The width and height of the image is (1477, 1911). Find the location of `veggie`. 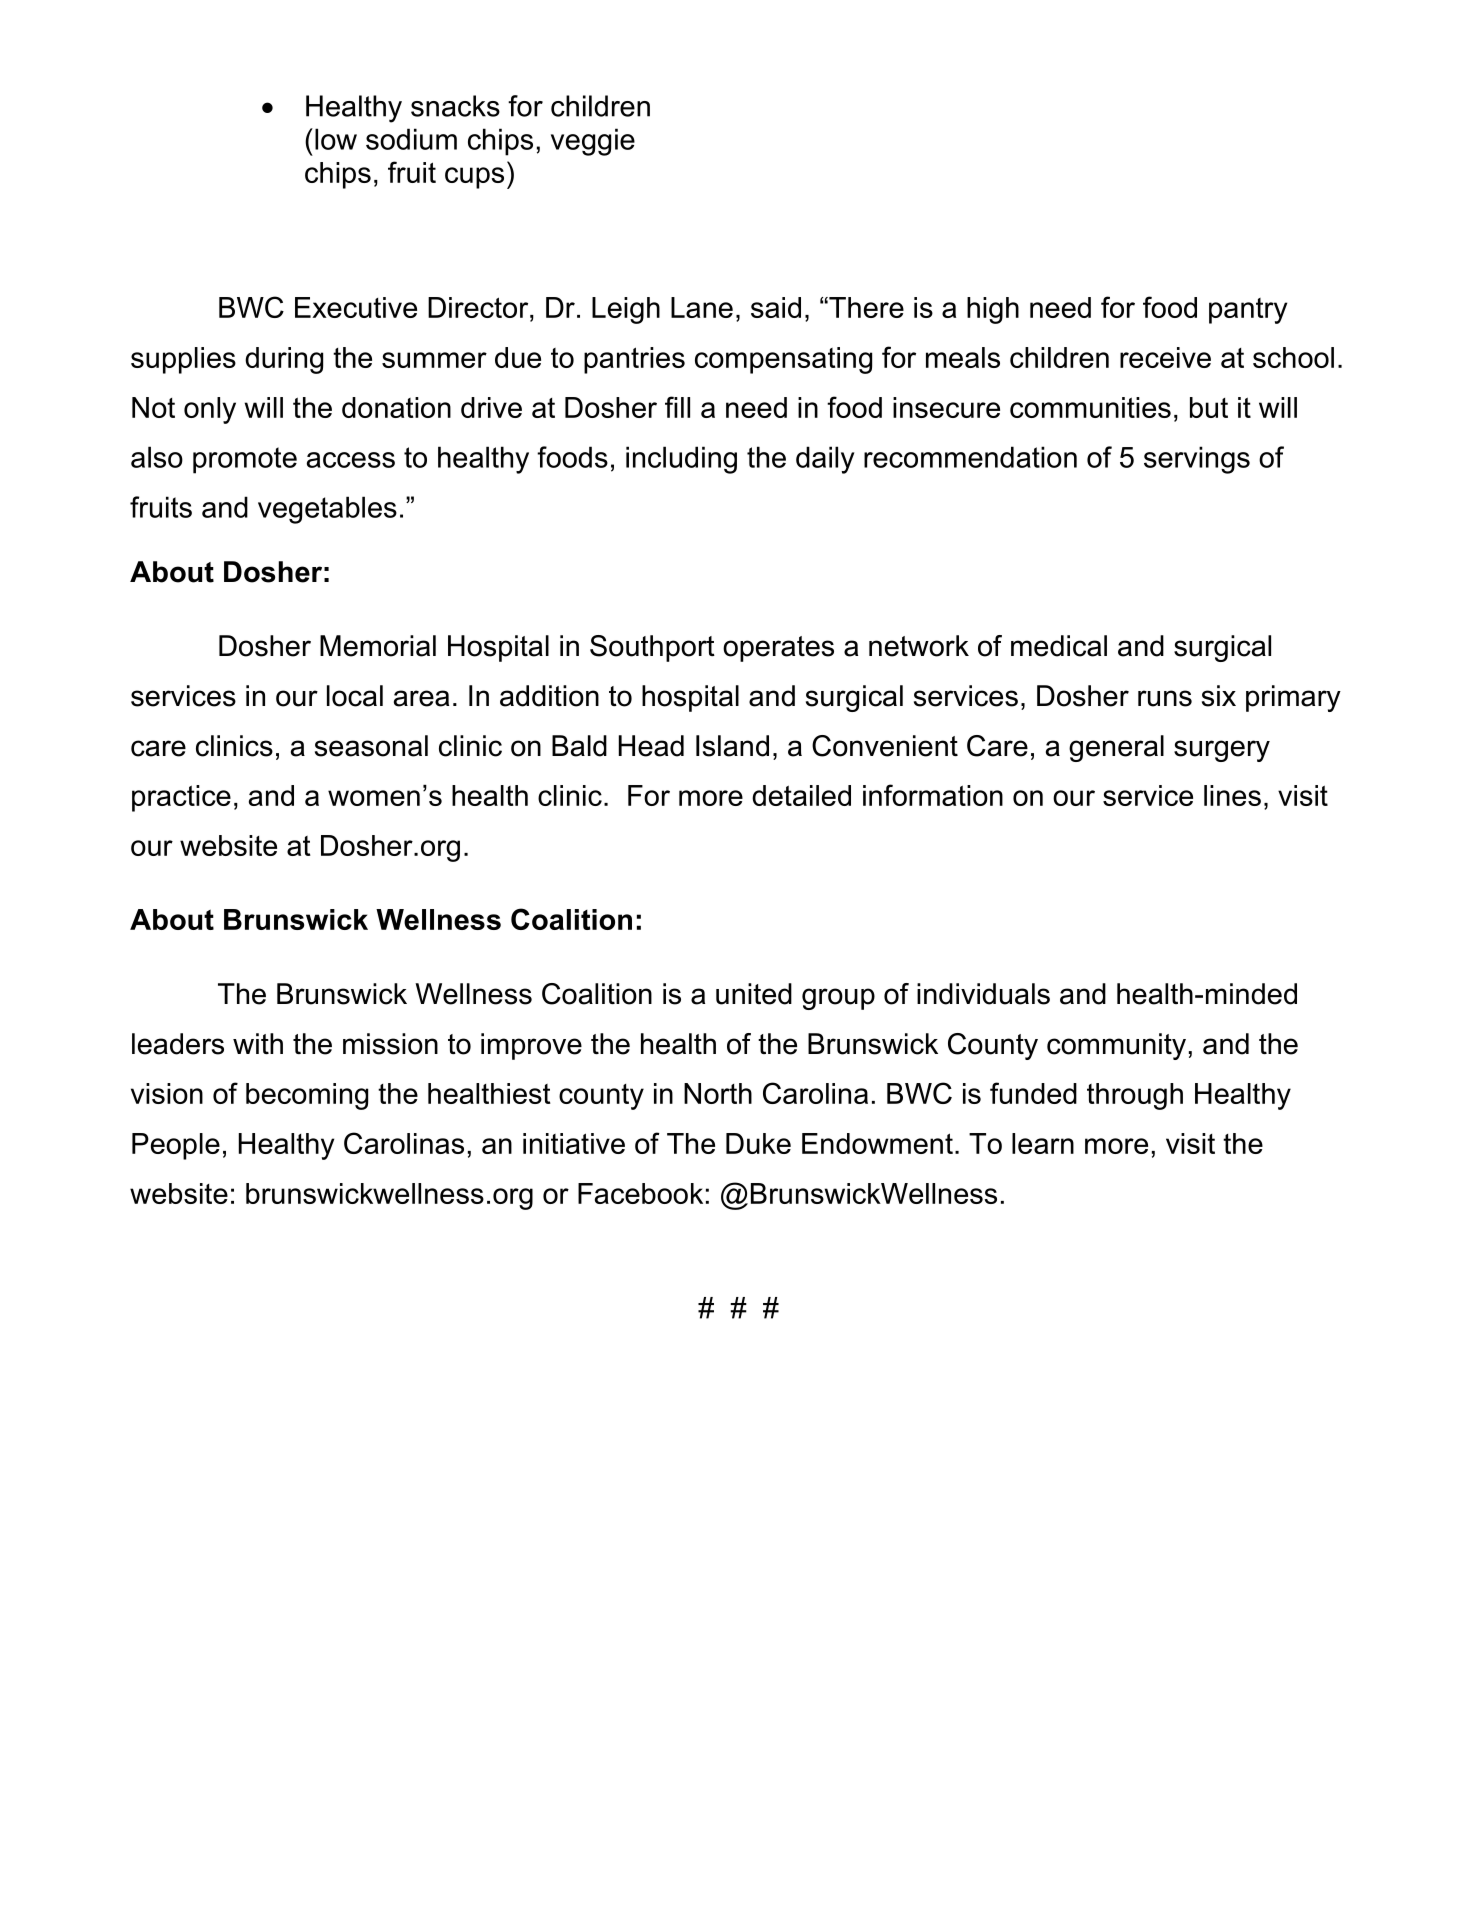

veggie is located at coordinates (593, 142).
